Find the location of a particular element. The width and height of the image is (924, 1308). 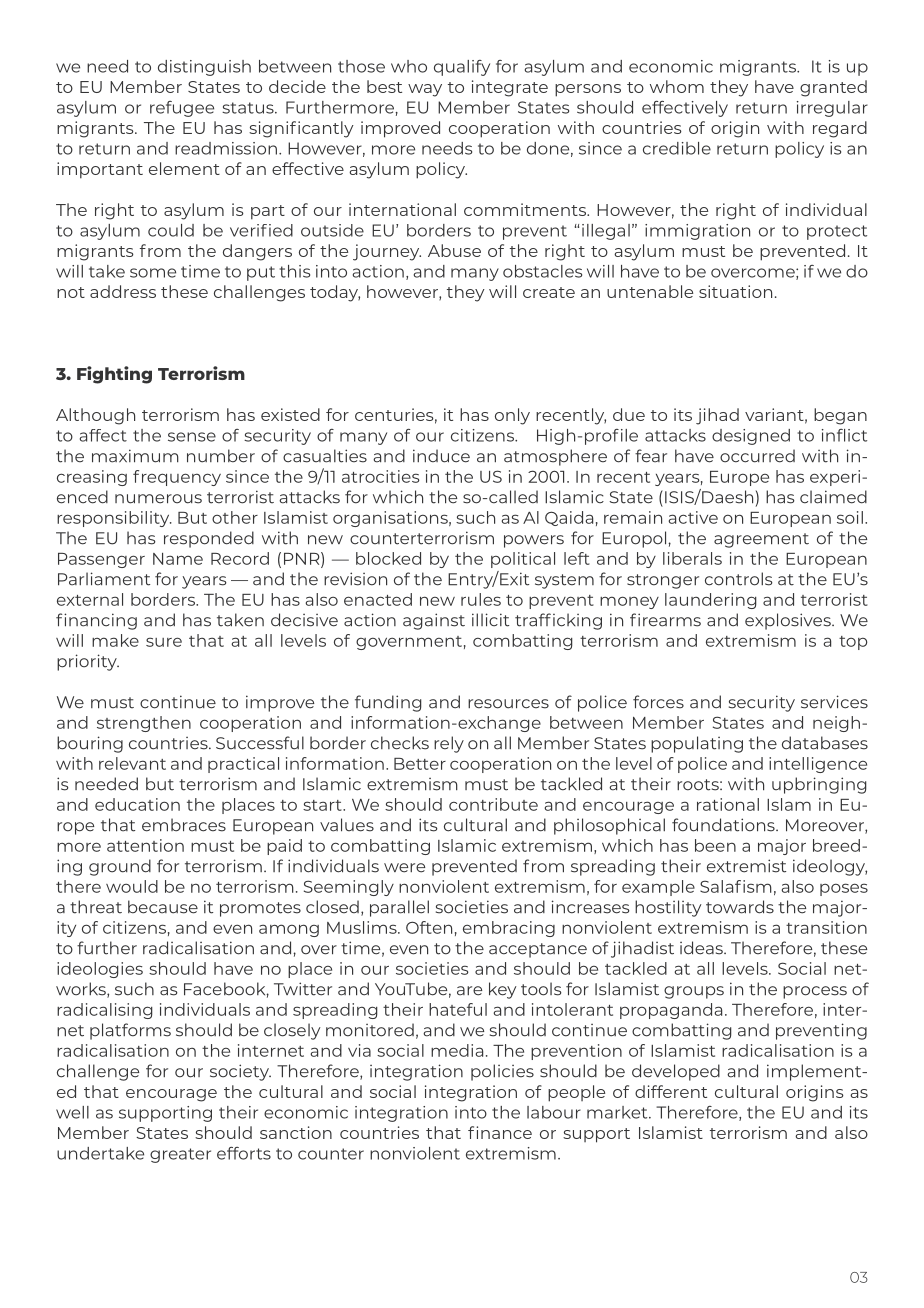

greater is located at coordinates (180, 1155).
